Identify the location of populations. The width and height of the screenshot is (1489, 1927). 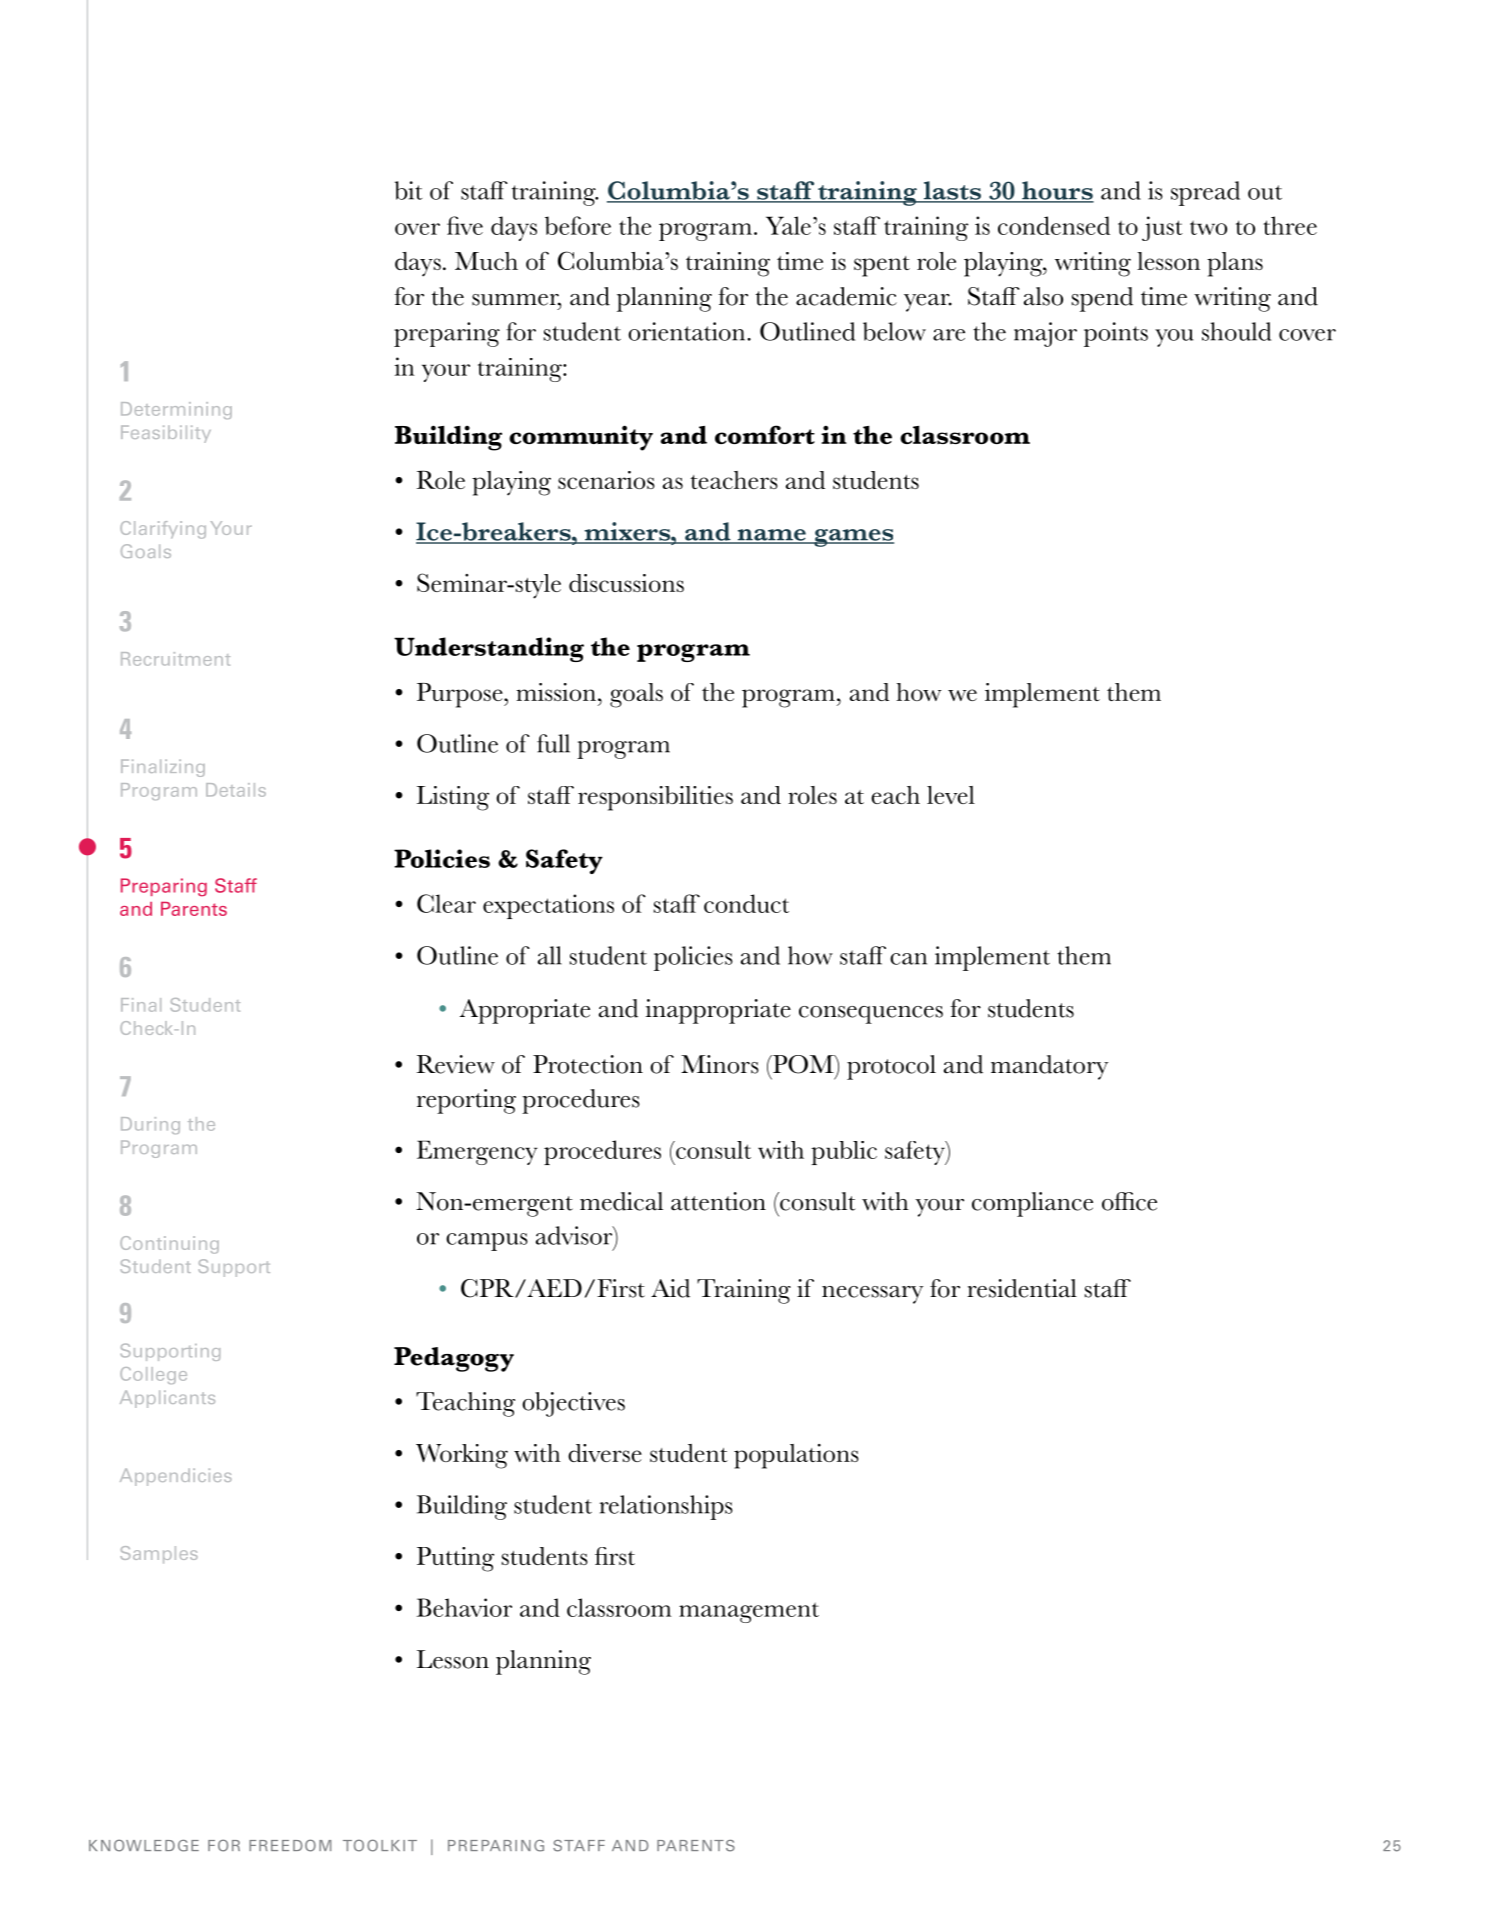
(796, 1456).
